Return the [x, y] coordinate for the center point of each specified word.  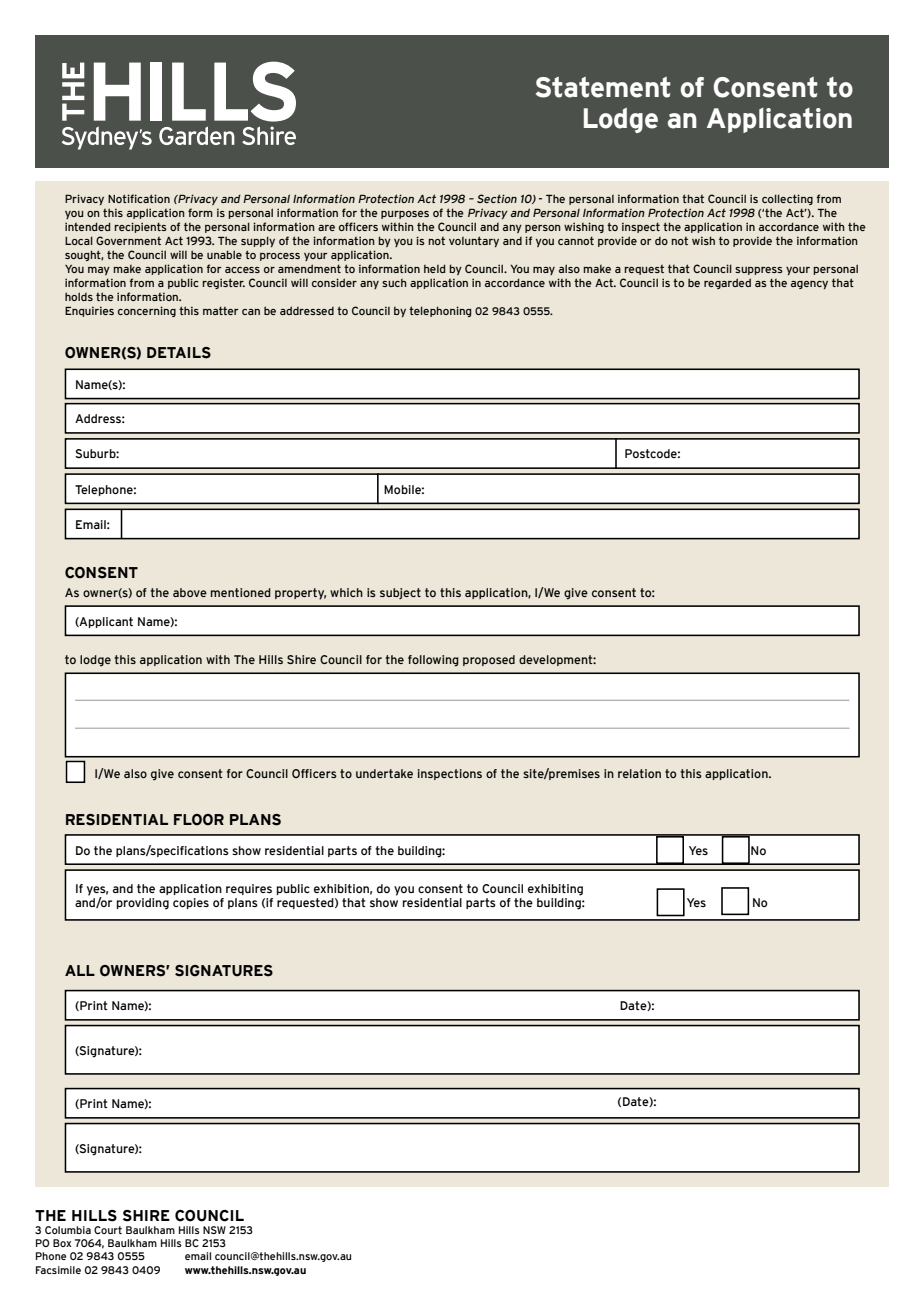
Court [108, 1230]
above [190, 592]
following [433, 661]
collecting [787, 199]
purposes [405, 215]
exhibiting [555, 890]
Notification [139, 198]
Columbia [68, 1230]
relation [639, 773]
